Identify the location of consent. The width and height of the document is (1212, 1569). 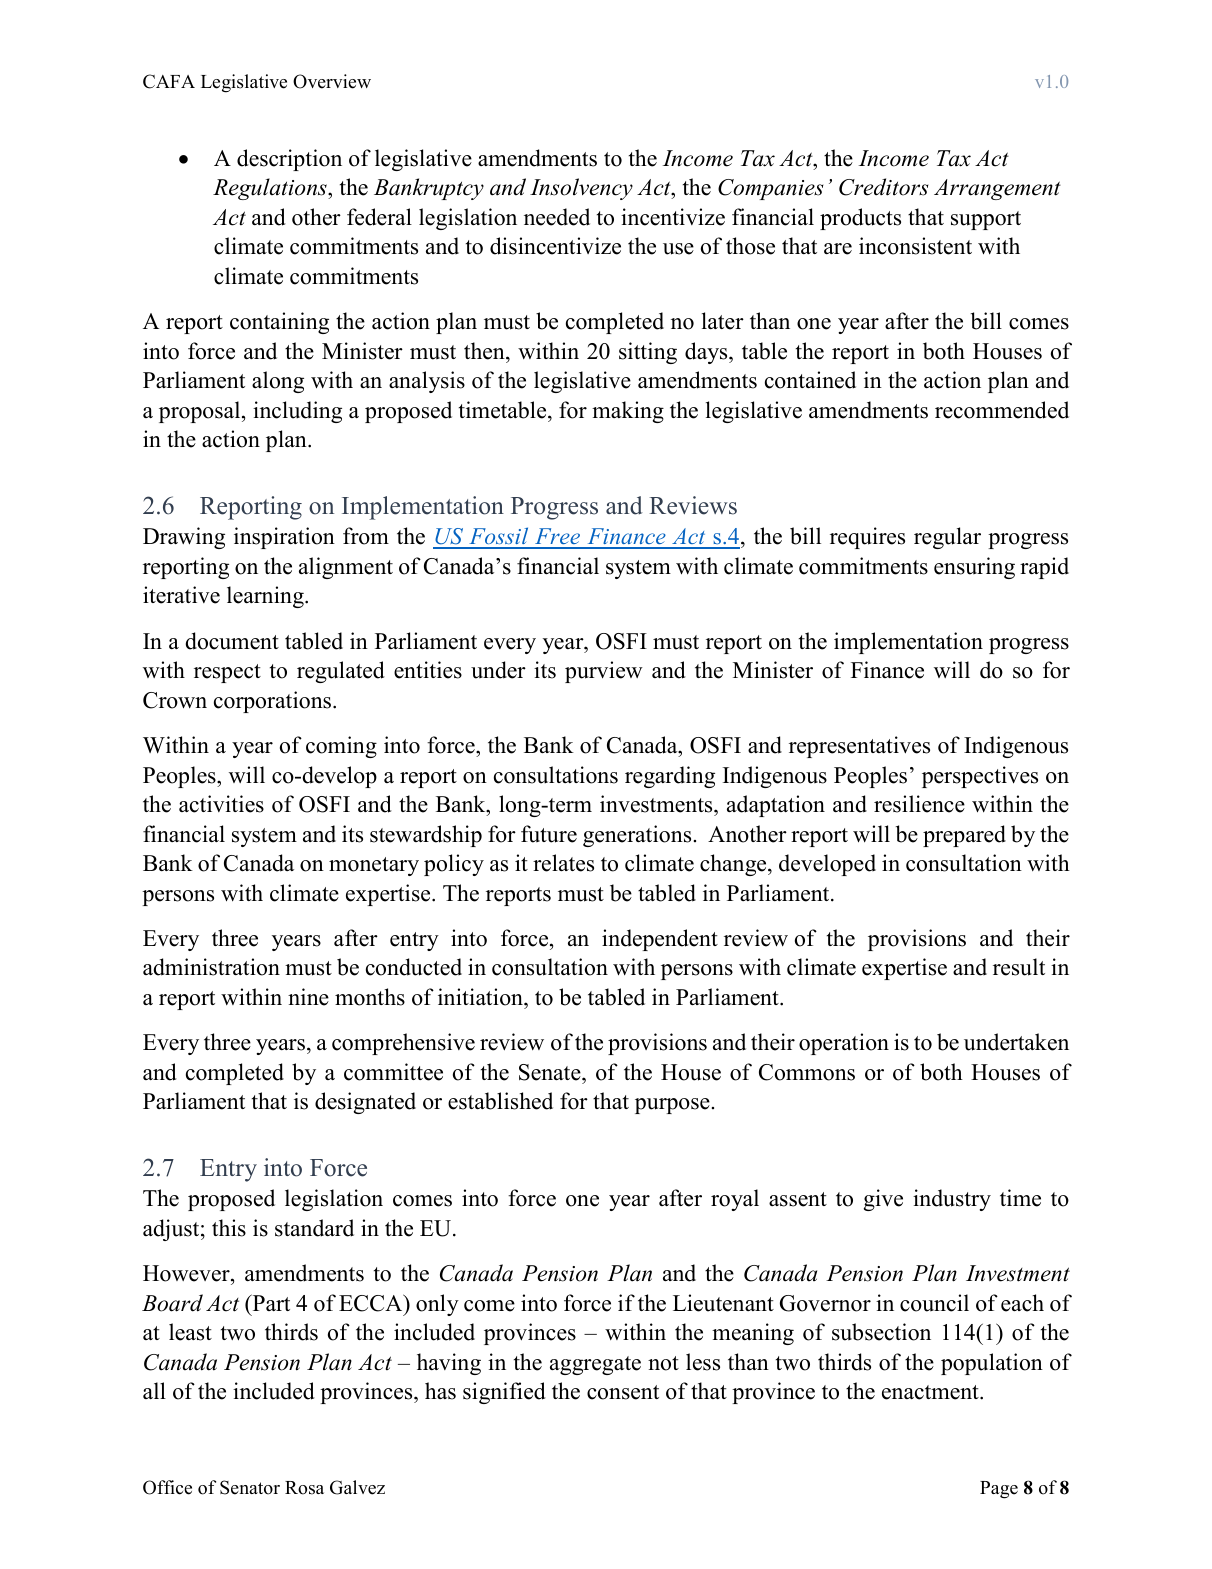
(623, 1392).
